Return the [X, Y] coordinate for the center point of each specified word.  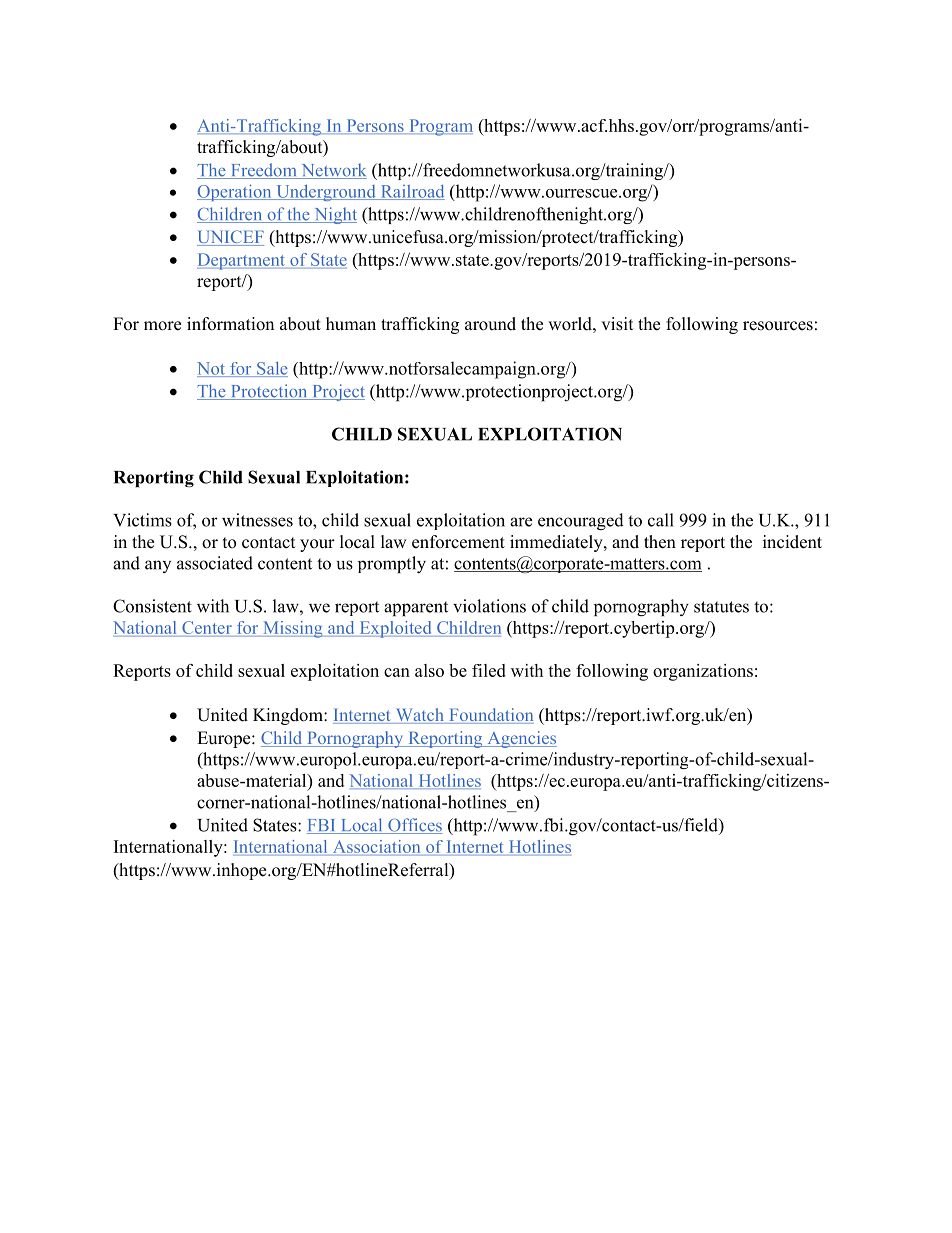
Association [376, 848]
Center [207, 629]
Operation [235, 192]
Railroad [411, 192]
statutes [721, 607]
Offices [414, 826]
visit [617, 324]
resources [778, 326]
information [230, 324]
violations [489, 606]
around [490, 324]
